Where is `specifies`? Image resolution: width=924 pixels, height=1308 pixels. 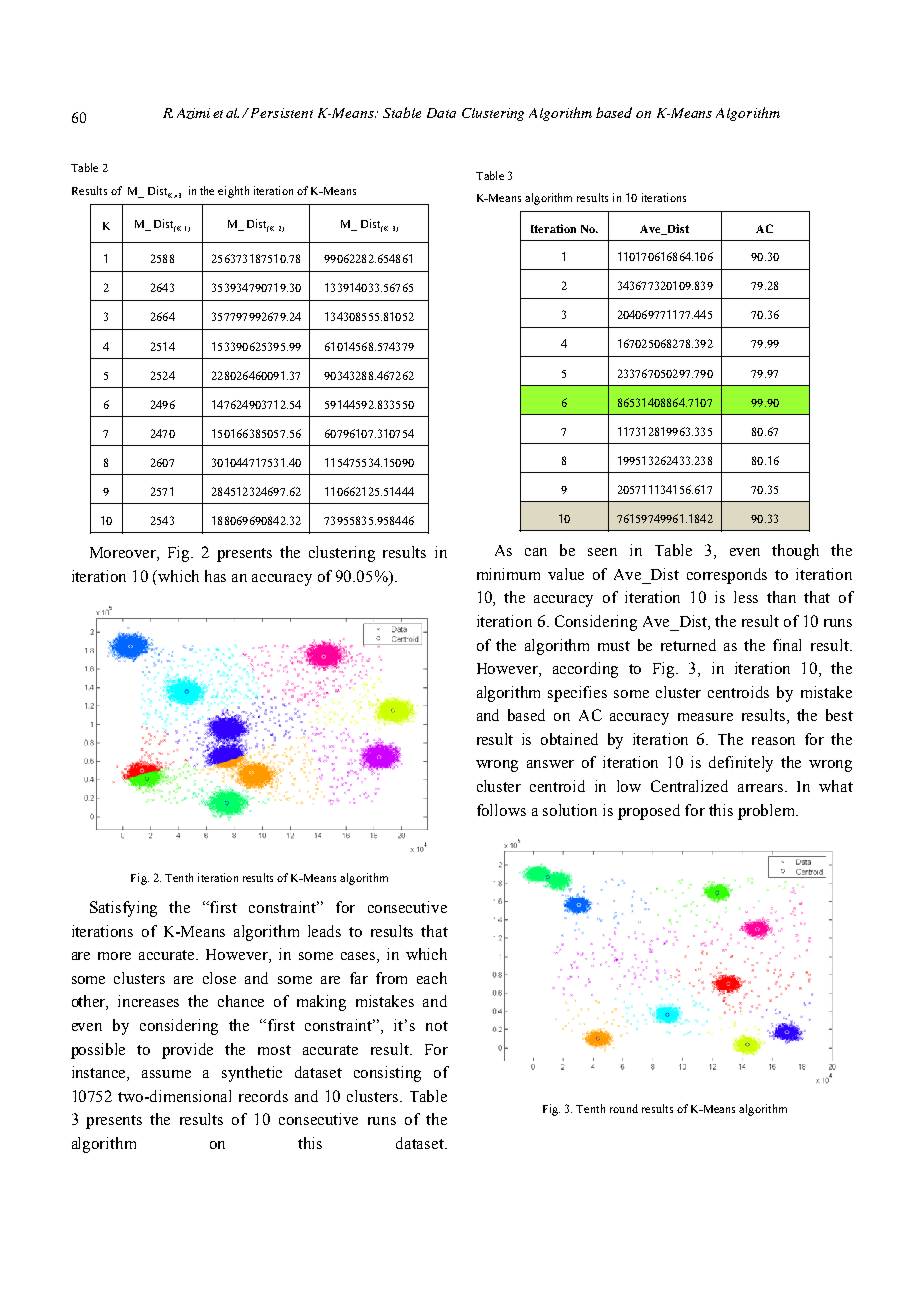 specifies is located at coordinates (577, 694).
